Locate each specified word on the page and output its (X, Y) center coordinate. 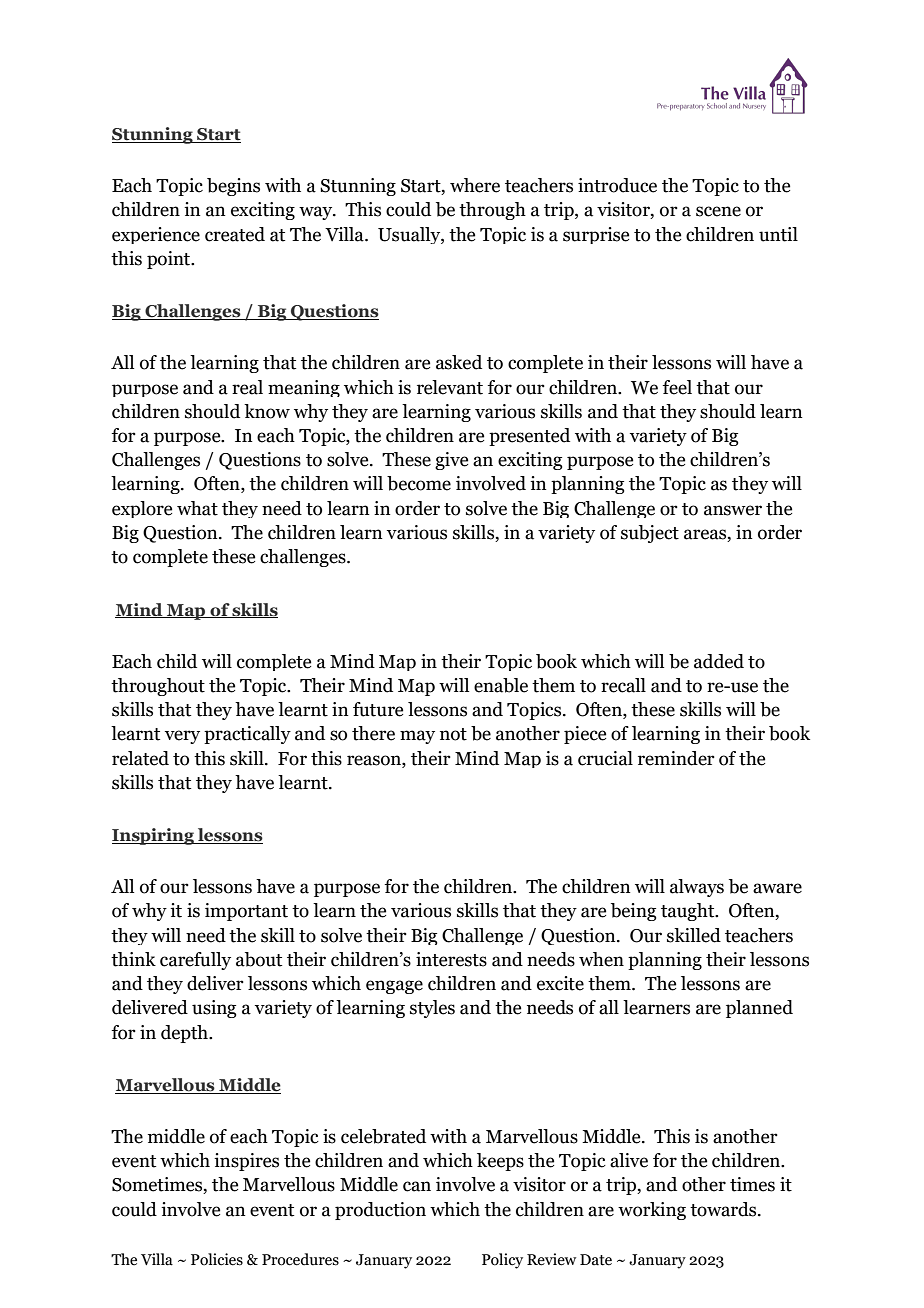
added (719, 661)
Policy (502, 1261)
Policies (217, 1259)
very (182, 737)
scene (718, 211)
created (235, 234)
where (475, 185)
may (417, 737)
